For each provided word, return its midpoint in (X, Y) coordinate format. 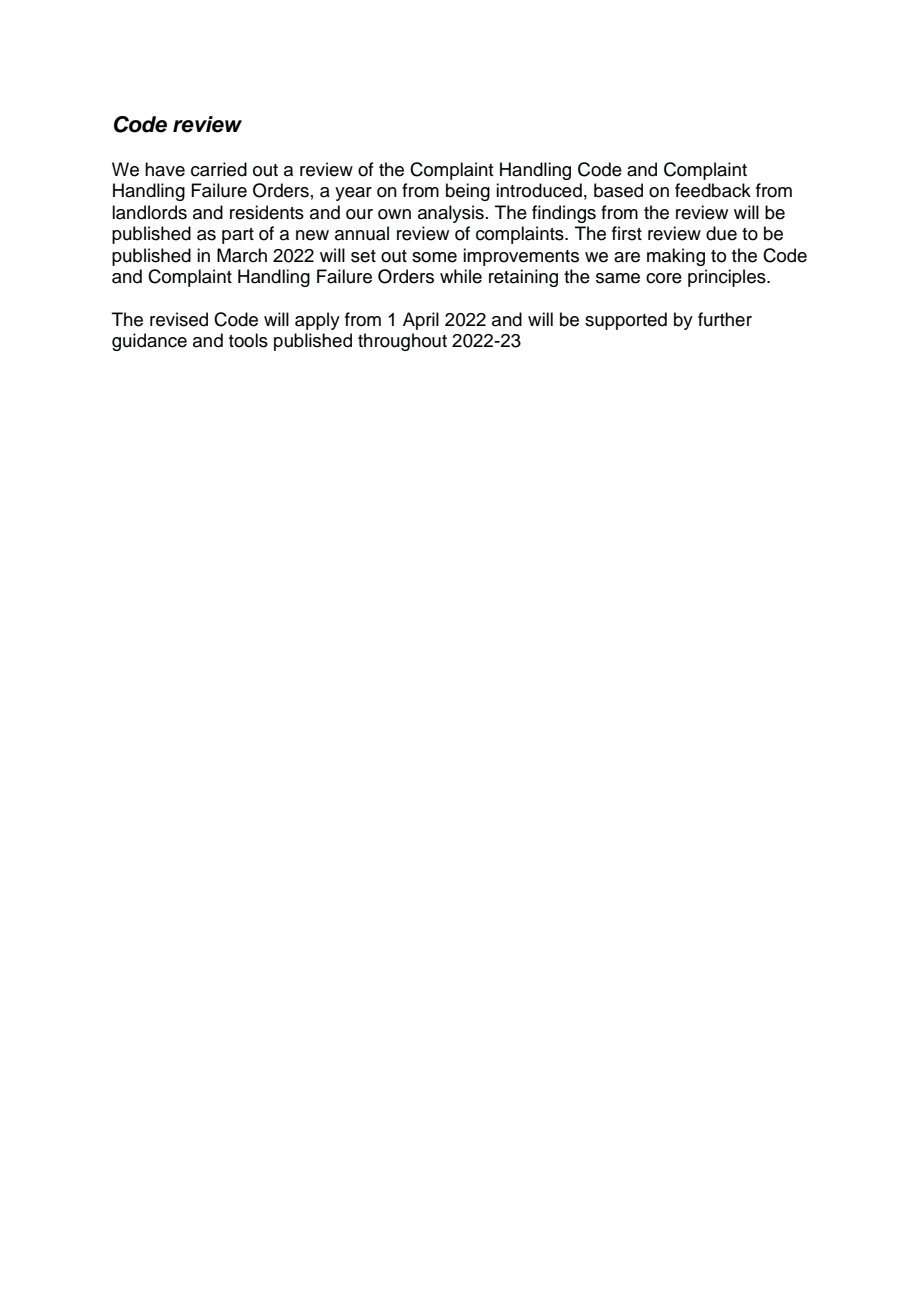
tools (248, 340)
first (627, 233)
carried (219, 169)
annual (362, 233)
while (461, 276)
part (238, 236)
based (618, 190)
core (664, 278)
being (468, 192)
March (242, 255)
